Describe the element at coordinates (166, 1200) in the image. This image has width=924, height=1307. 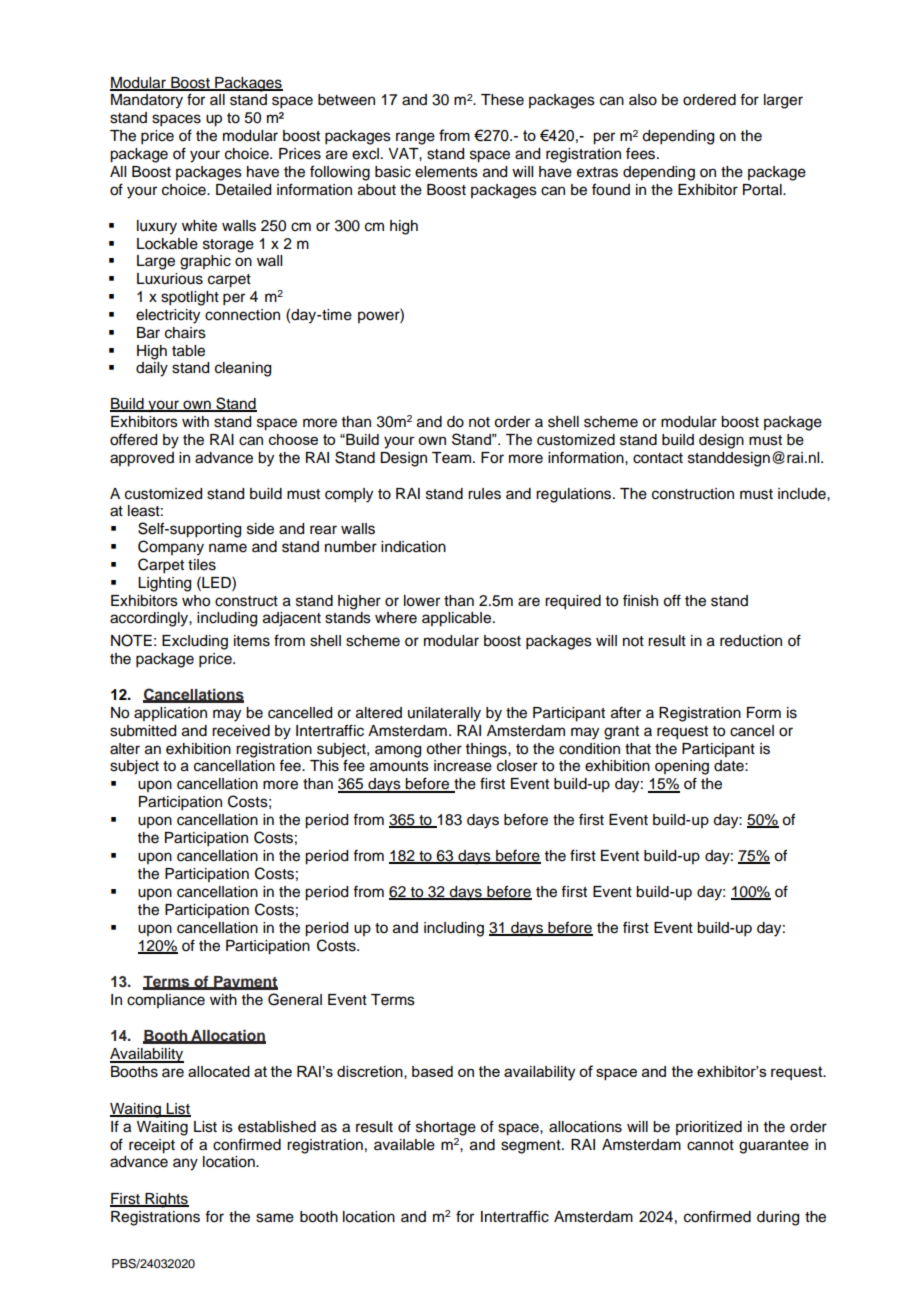
I see `Rights` at that location.
